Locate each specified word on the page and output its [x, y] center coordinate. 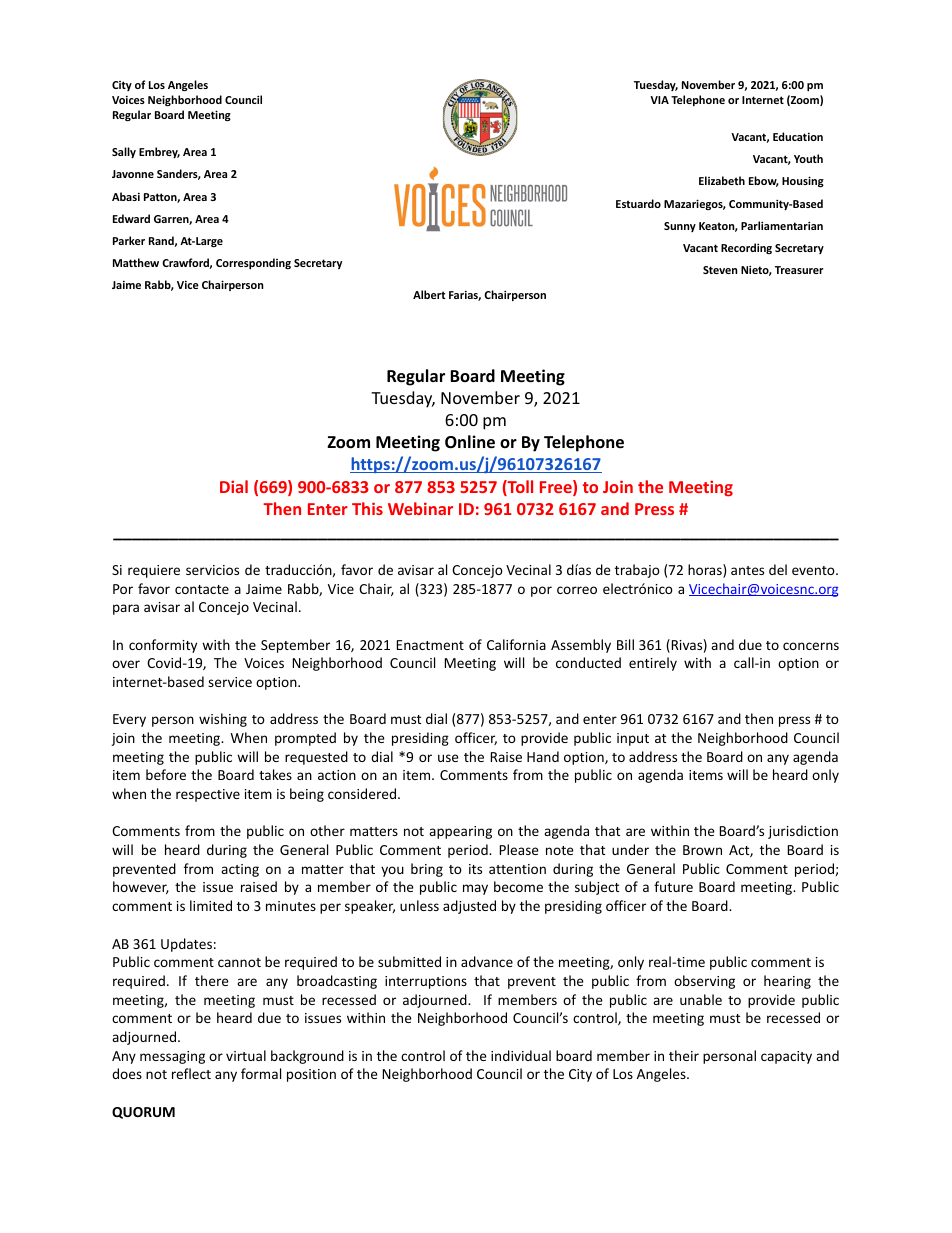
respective [208, 795]
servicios [212, 570]
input [633, 739]
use [448, 758]
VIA [659, 100]
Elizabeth [722, 180]
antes [747, 570]
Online [470, 442]
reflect [191, 1073]
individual [521, 1055]
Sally [124, 152]
